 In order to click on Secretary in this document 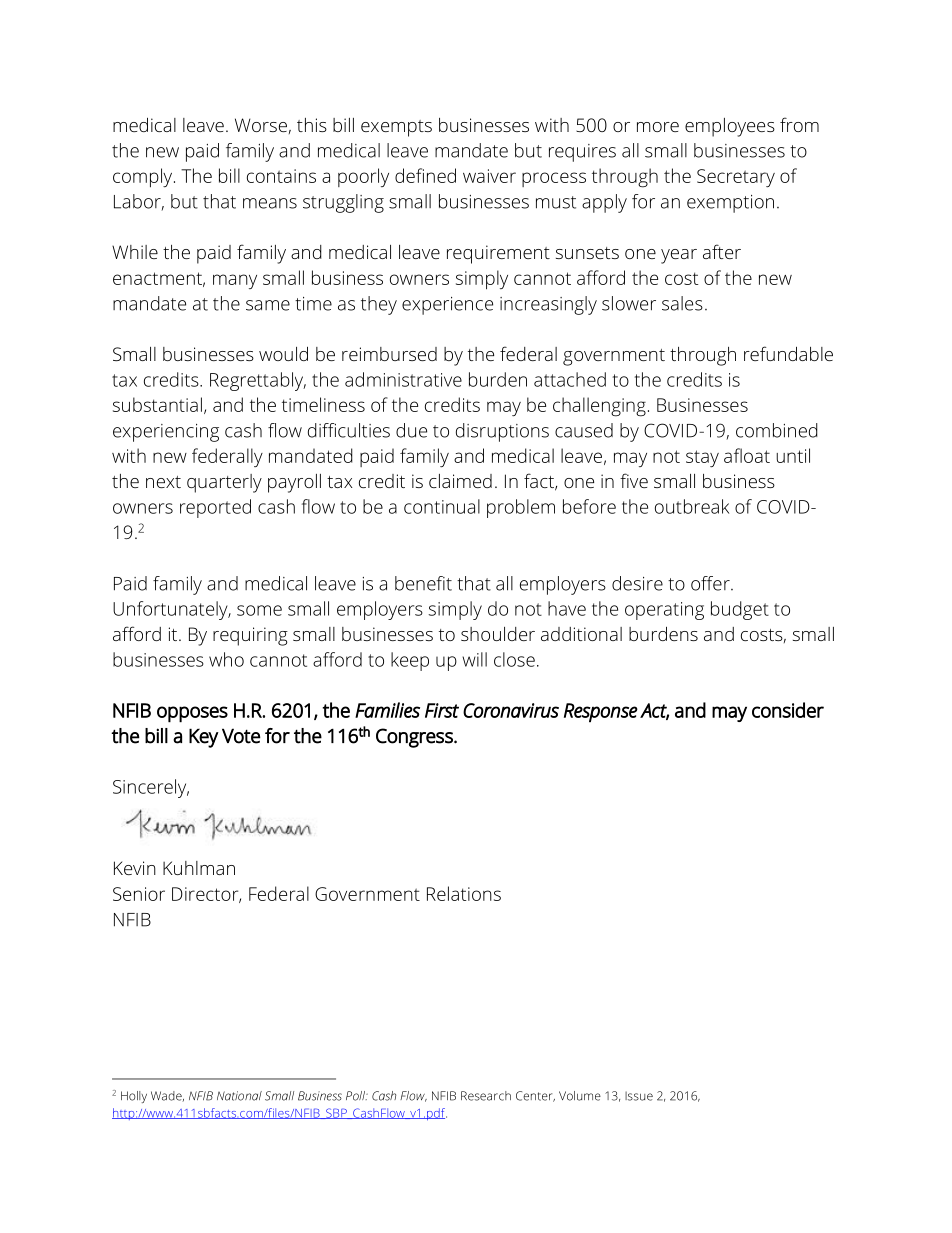, I will do `click(736, 178)`.
